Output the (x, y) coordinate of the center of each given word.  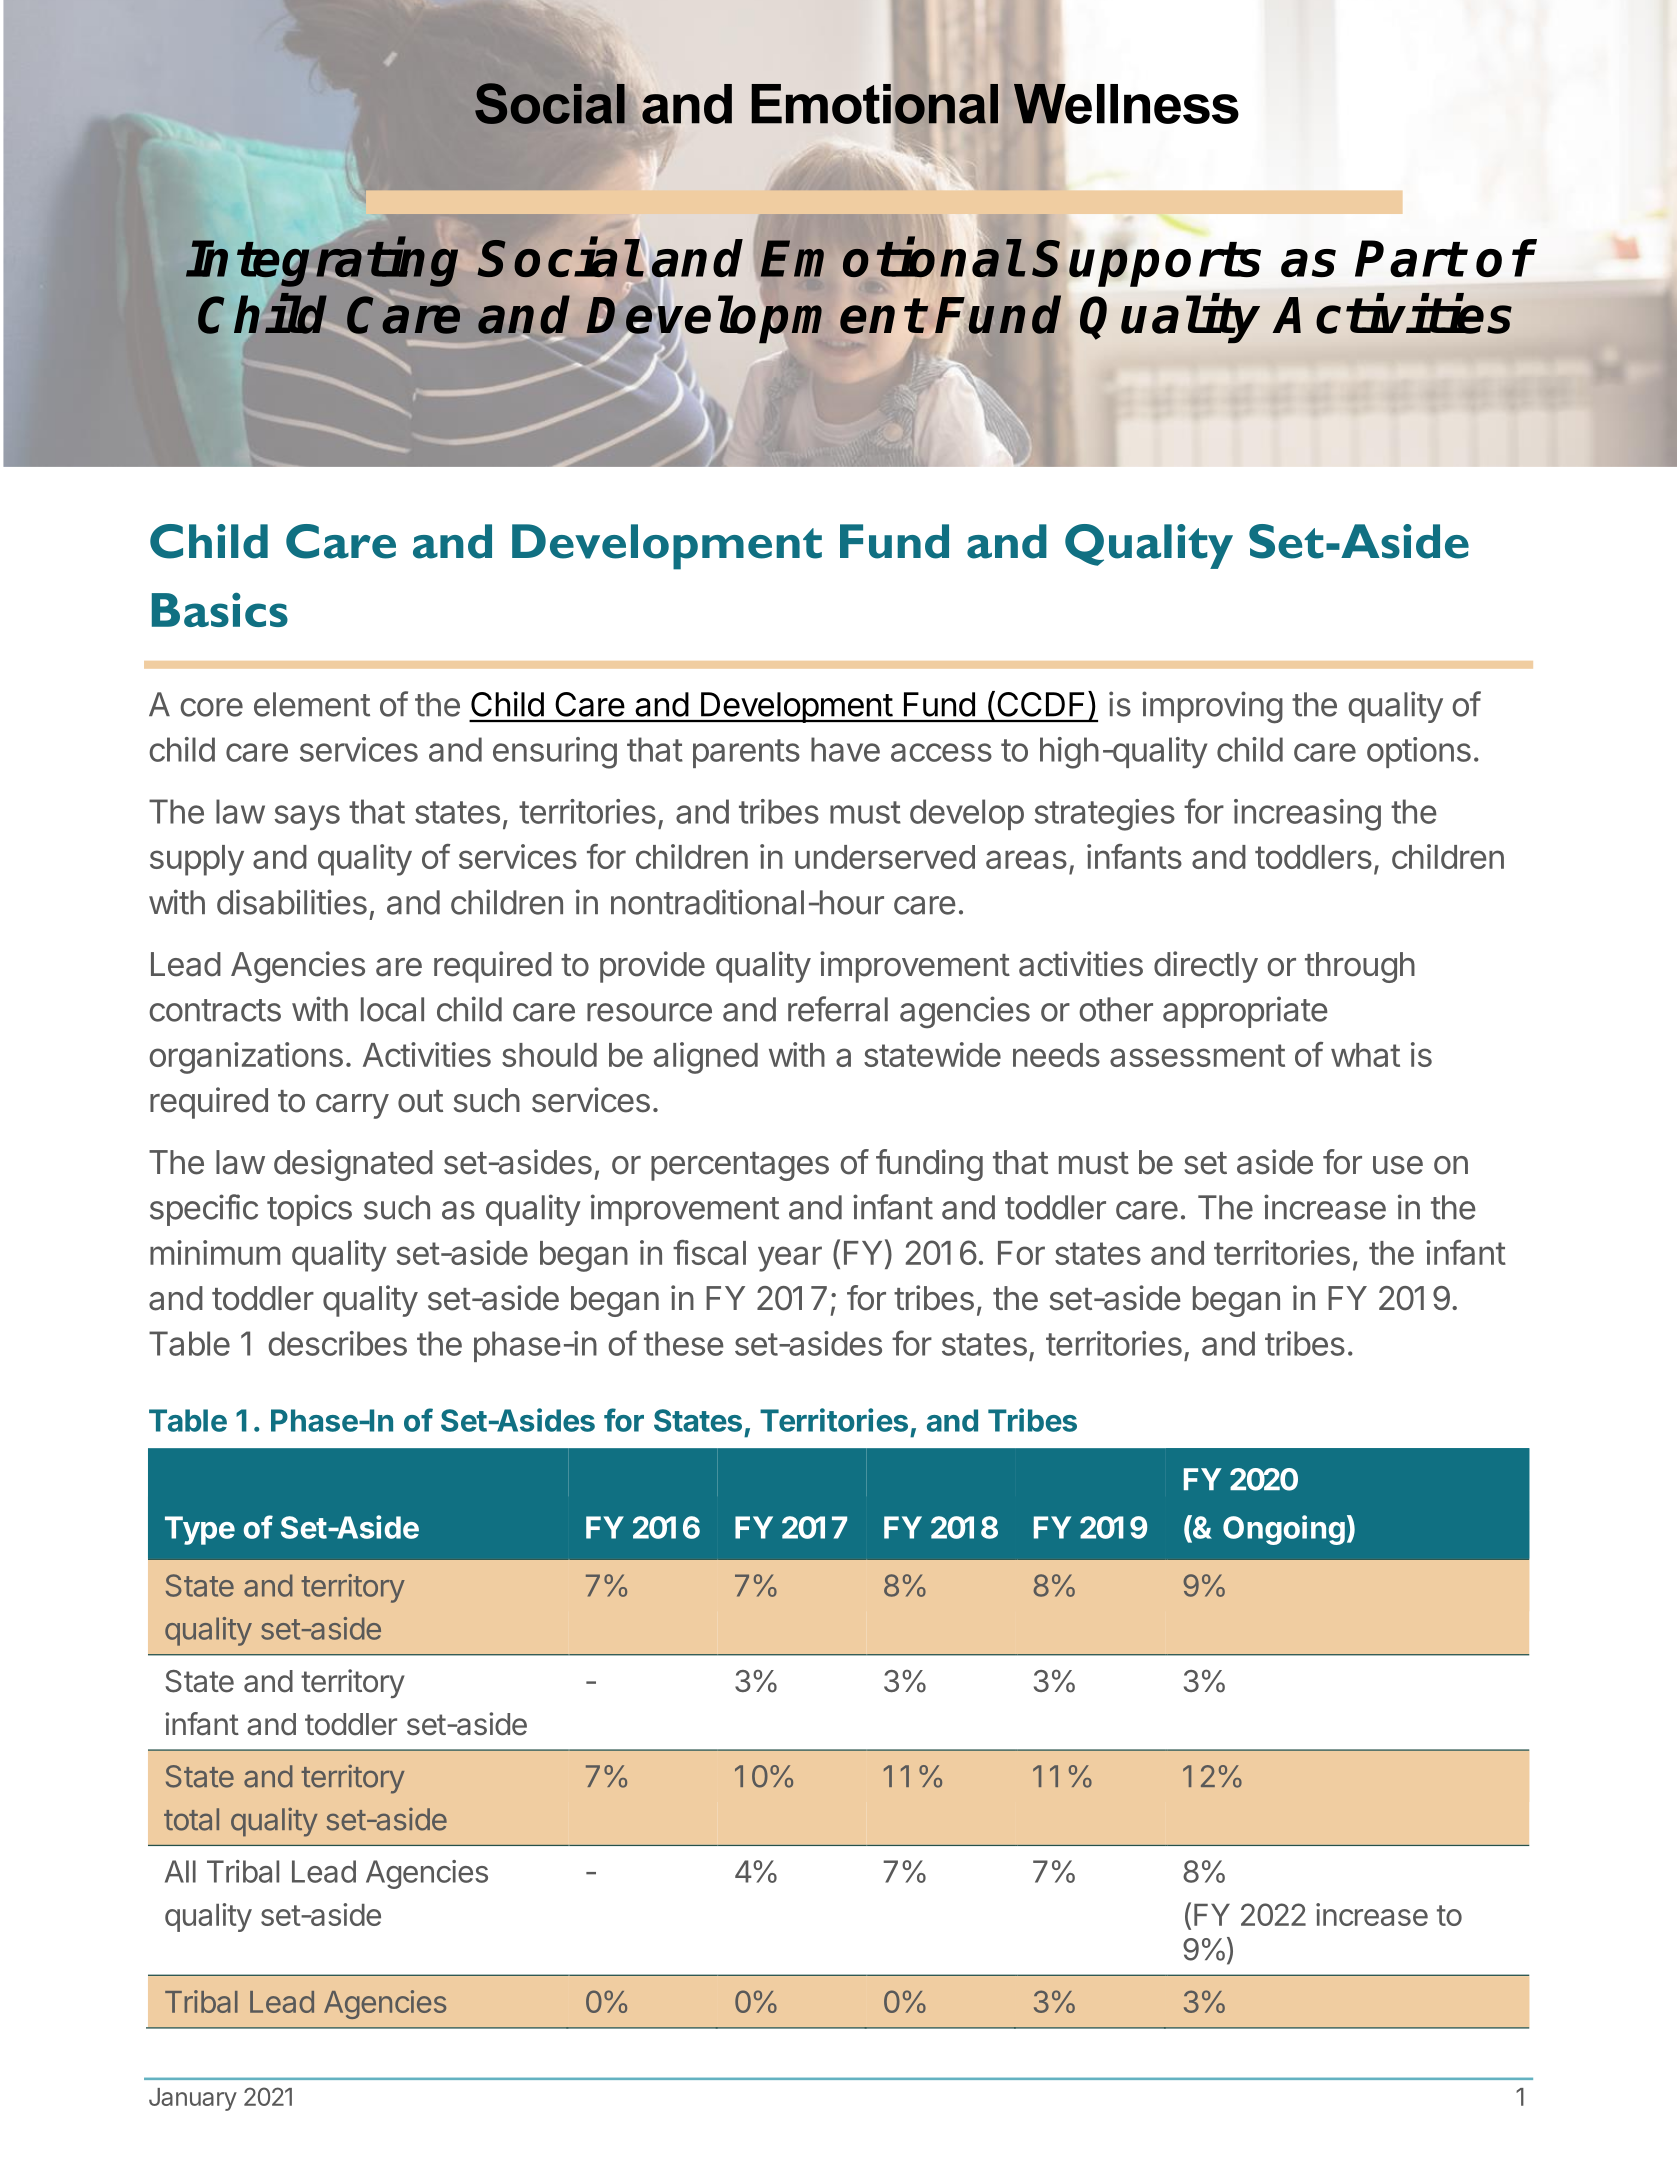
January (193, 2099)
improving (1212, 707)
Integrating (322, 262)
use (1398, 1165)
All (180, 1871)
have (845, 749)
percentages (740, 1166)
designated (353, 1165)
